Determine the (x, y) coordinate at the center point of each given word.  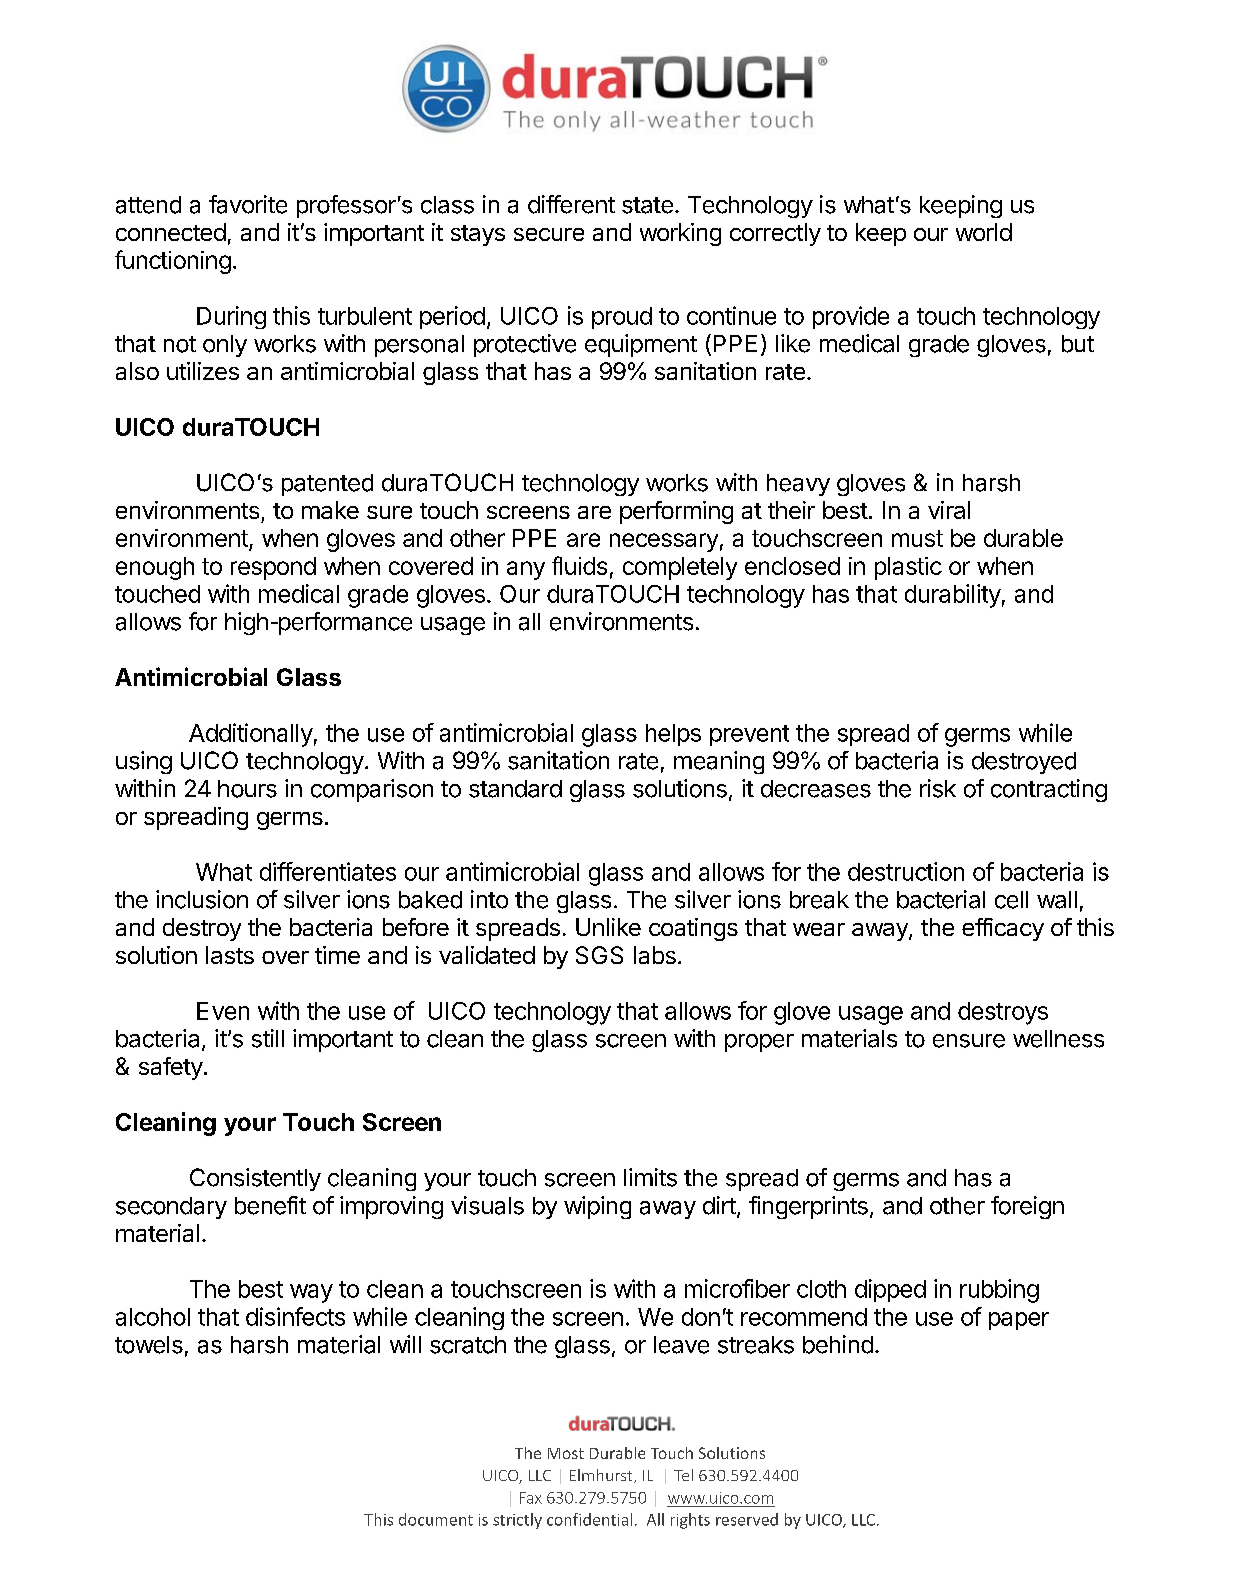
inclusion (202, 899)
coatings (693, 929)
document (436, 1519)
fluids (579, 565)
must (917, 538)
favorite (248, 204)
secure (549, 234)
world (984, 232)
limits (650, 1177)
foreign (1027, 1207)
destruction (906, 871)
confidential (589, 1519)
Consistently (255, 1179)
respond (273, 568)
